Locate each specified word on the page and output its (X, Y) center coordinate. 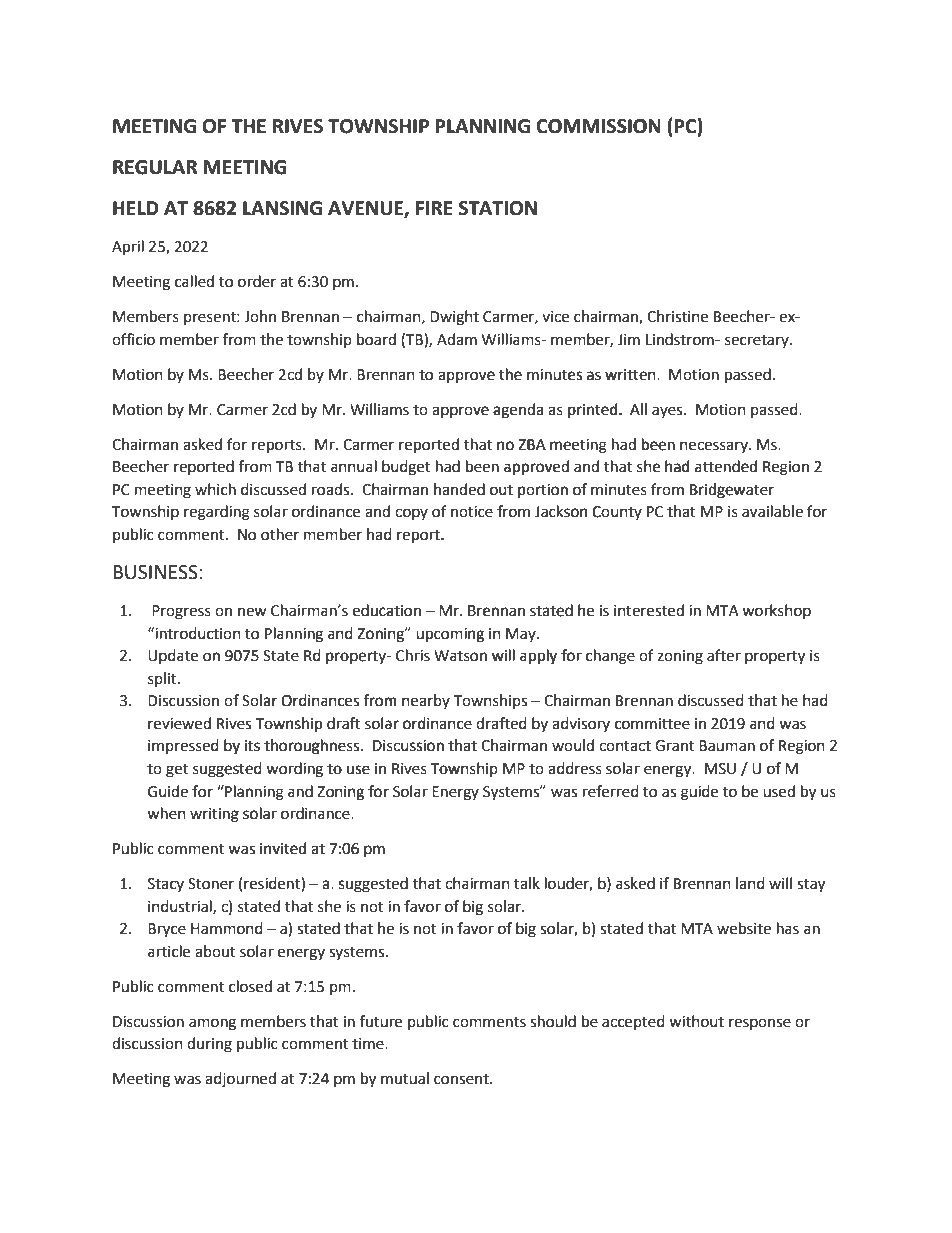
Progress (181, 612)
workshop (776, 611)
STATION (498, 208)
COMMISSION (598, 126)
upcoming (450, 635)
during (209, 1045)
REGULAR (155, 167)
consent (462, 1079)
